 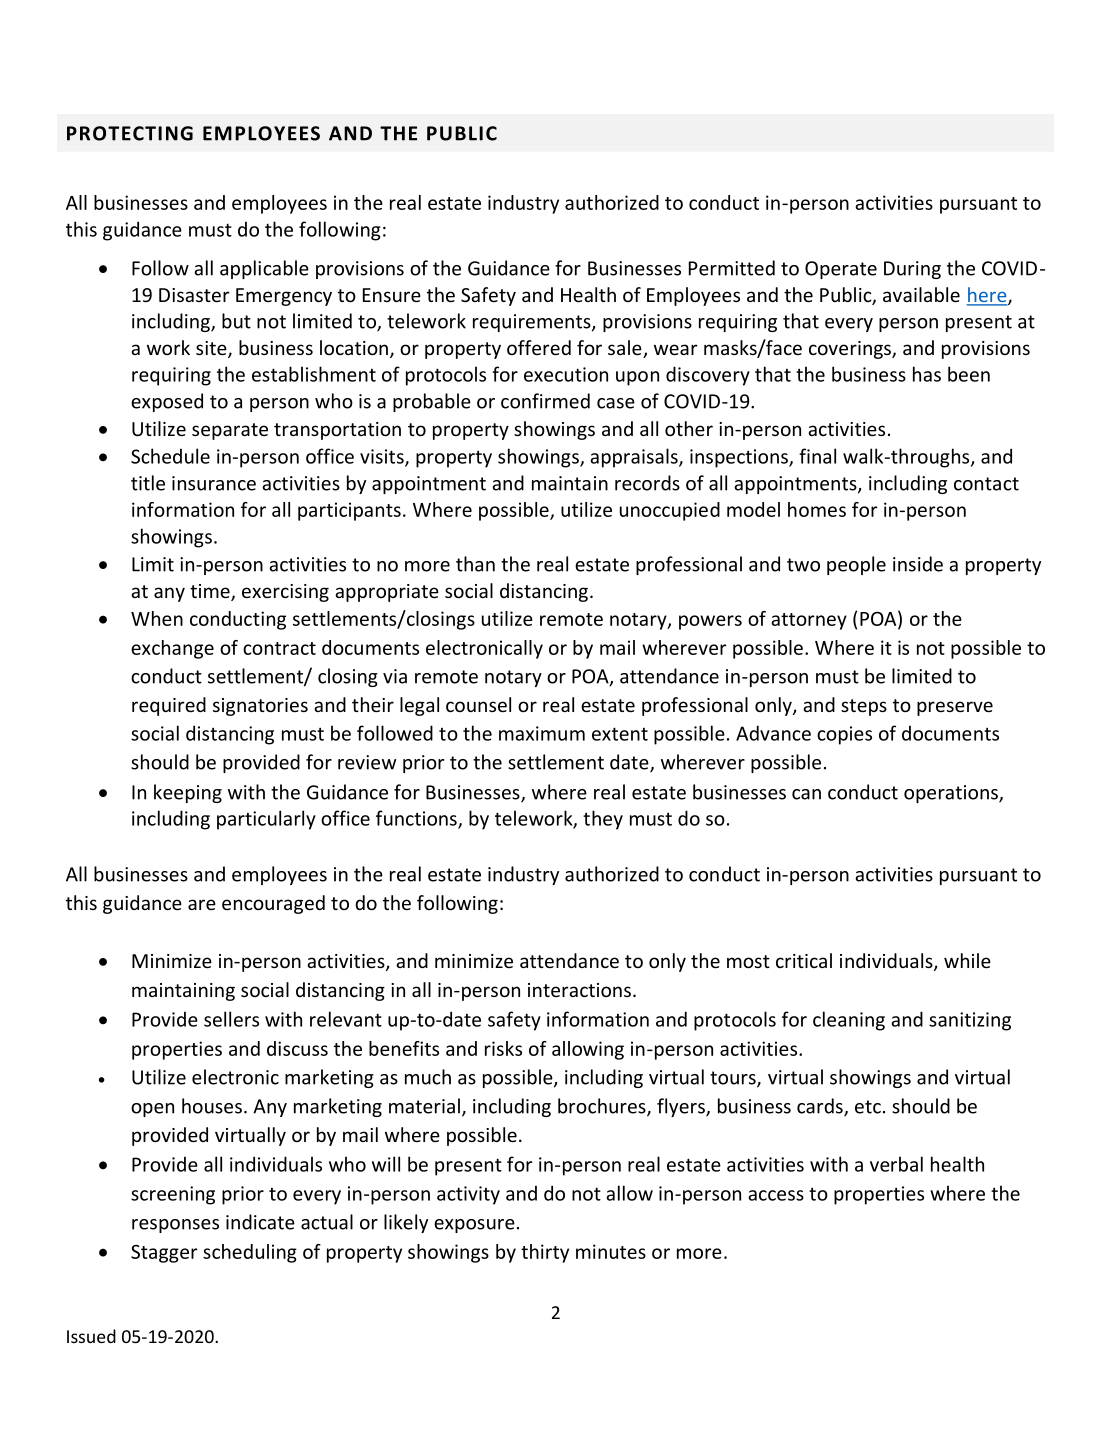 I want to click on than, so click(x=475, y=564).
